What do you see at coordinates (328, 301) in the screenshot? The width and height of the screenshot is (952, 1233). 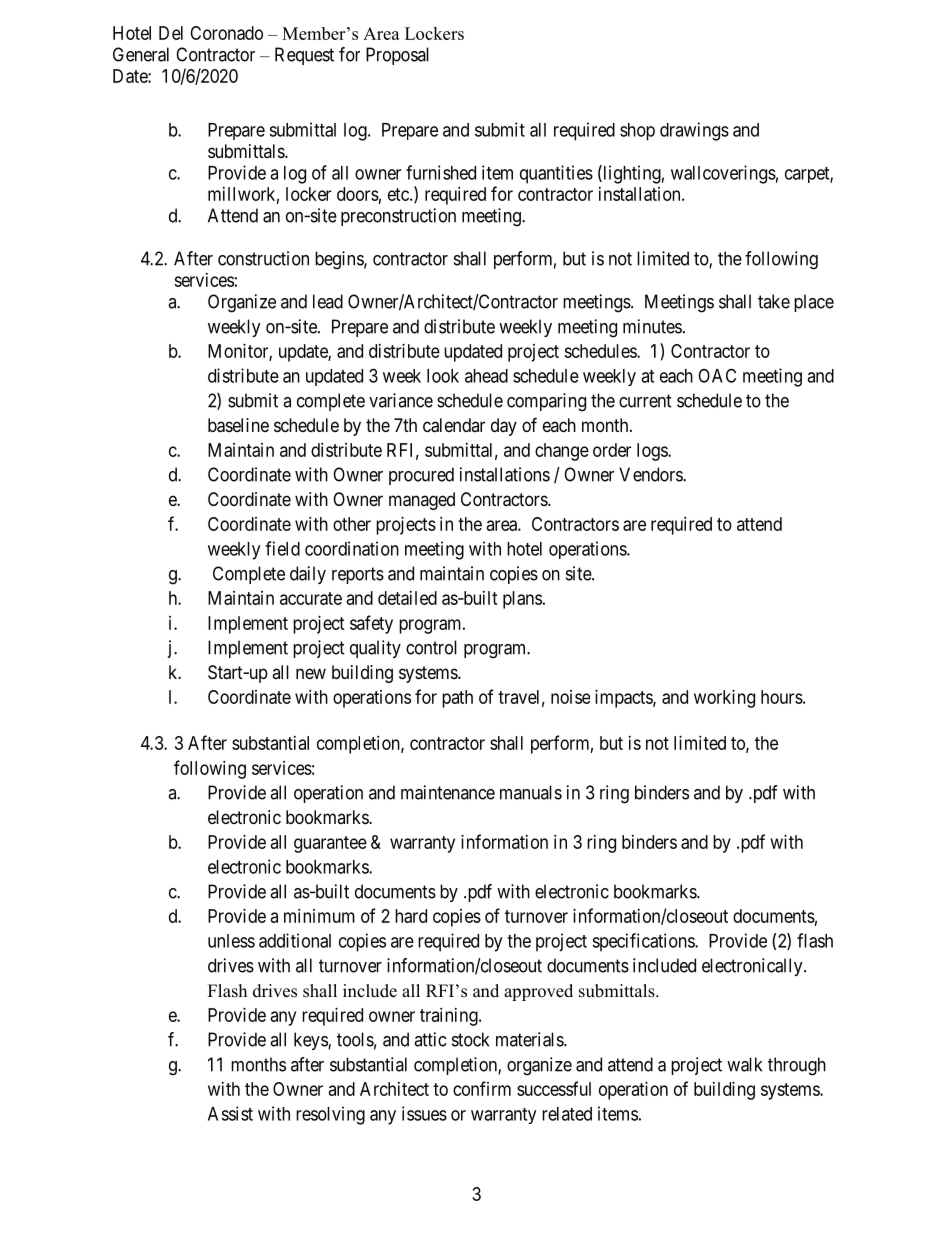 I see `lead` at bounding box center [328, 301].
